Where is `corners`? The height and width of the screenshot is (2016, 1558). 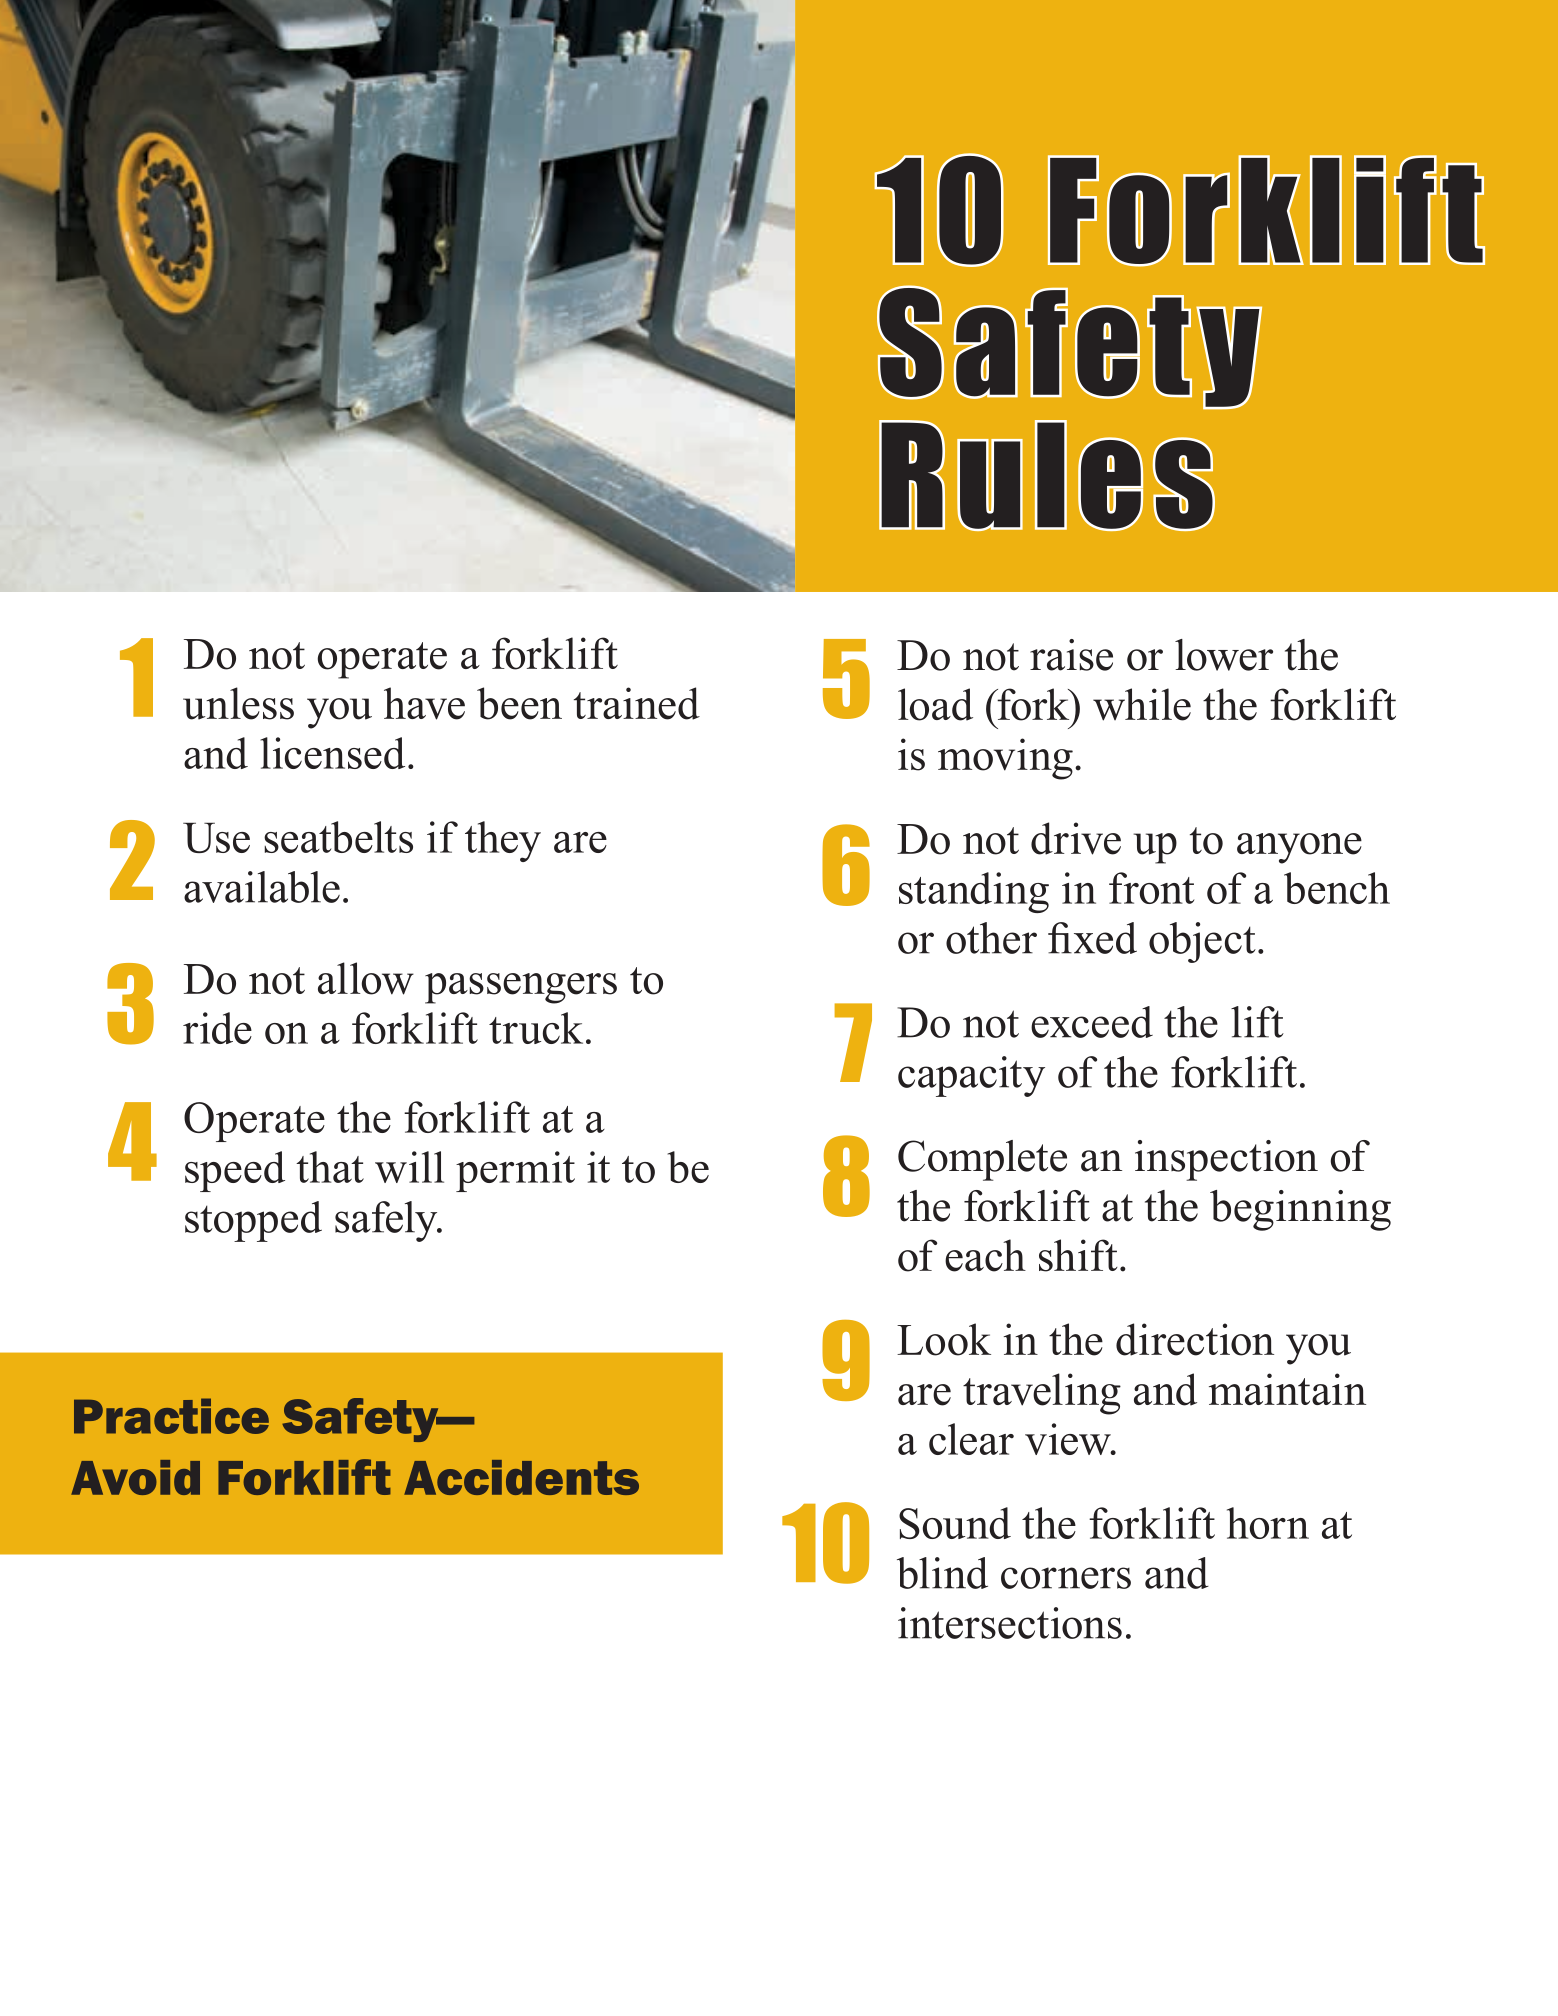
corners is located at coordinates (1066, 1578).
